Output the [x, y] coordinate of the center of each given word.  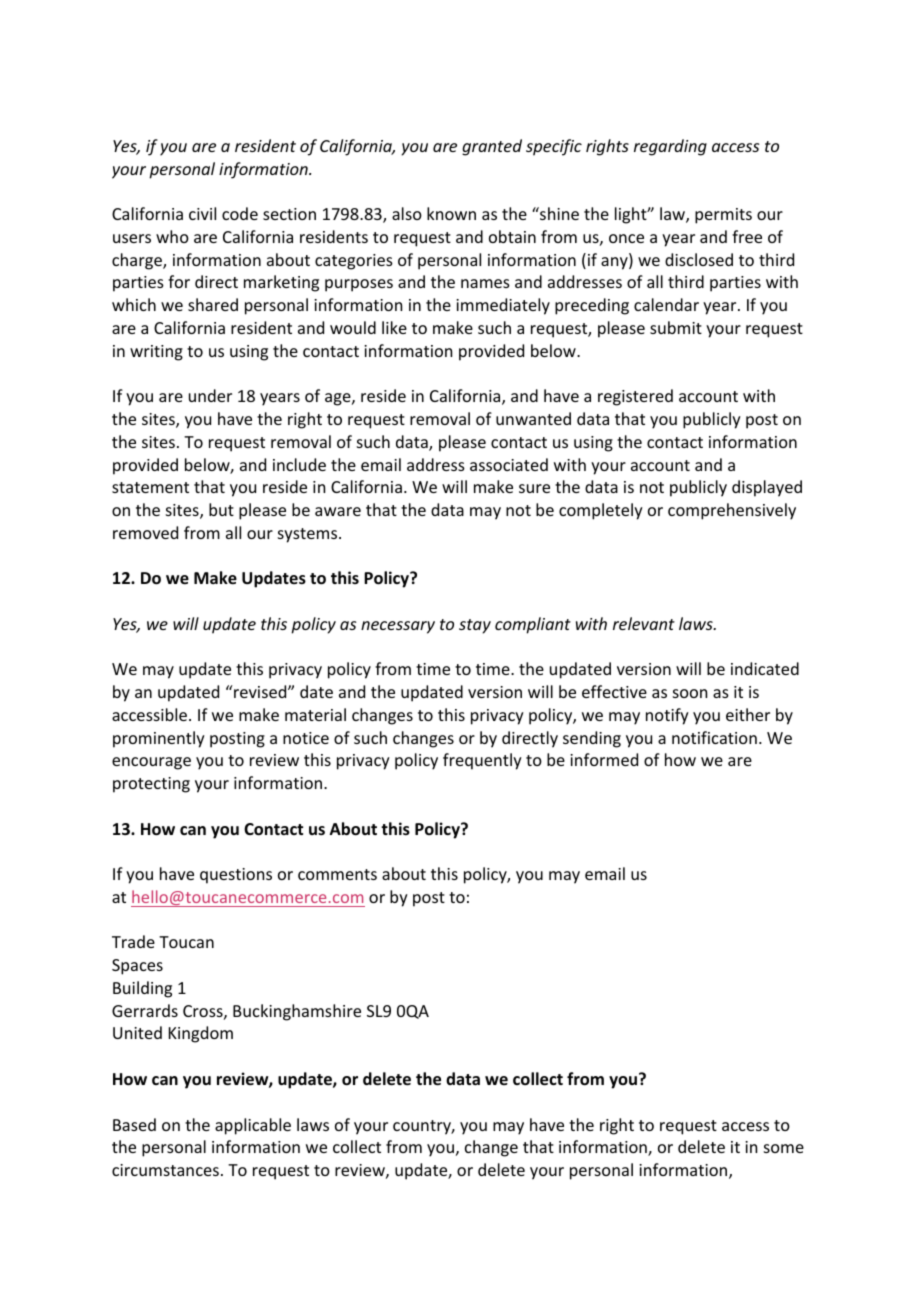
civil [202, 213]
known [451, 213]
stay [475, 626]
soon [690, 693]
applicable [253, 1126]
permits [723, 216]
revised [260, 691]
